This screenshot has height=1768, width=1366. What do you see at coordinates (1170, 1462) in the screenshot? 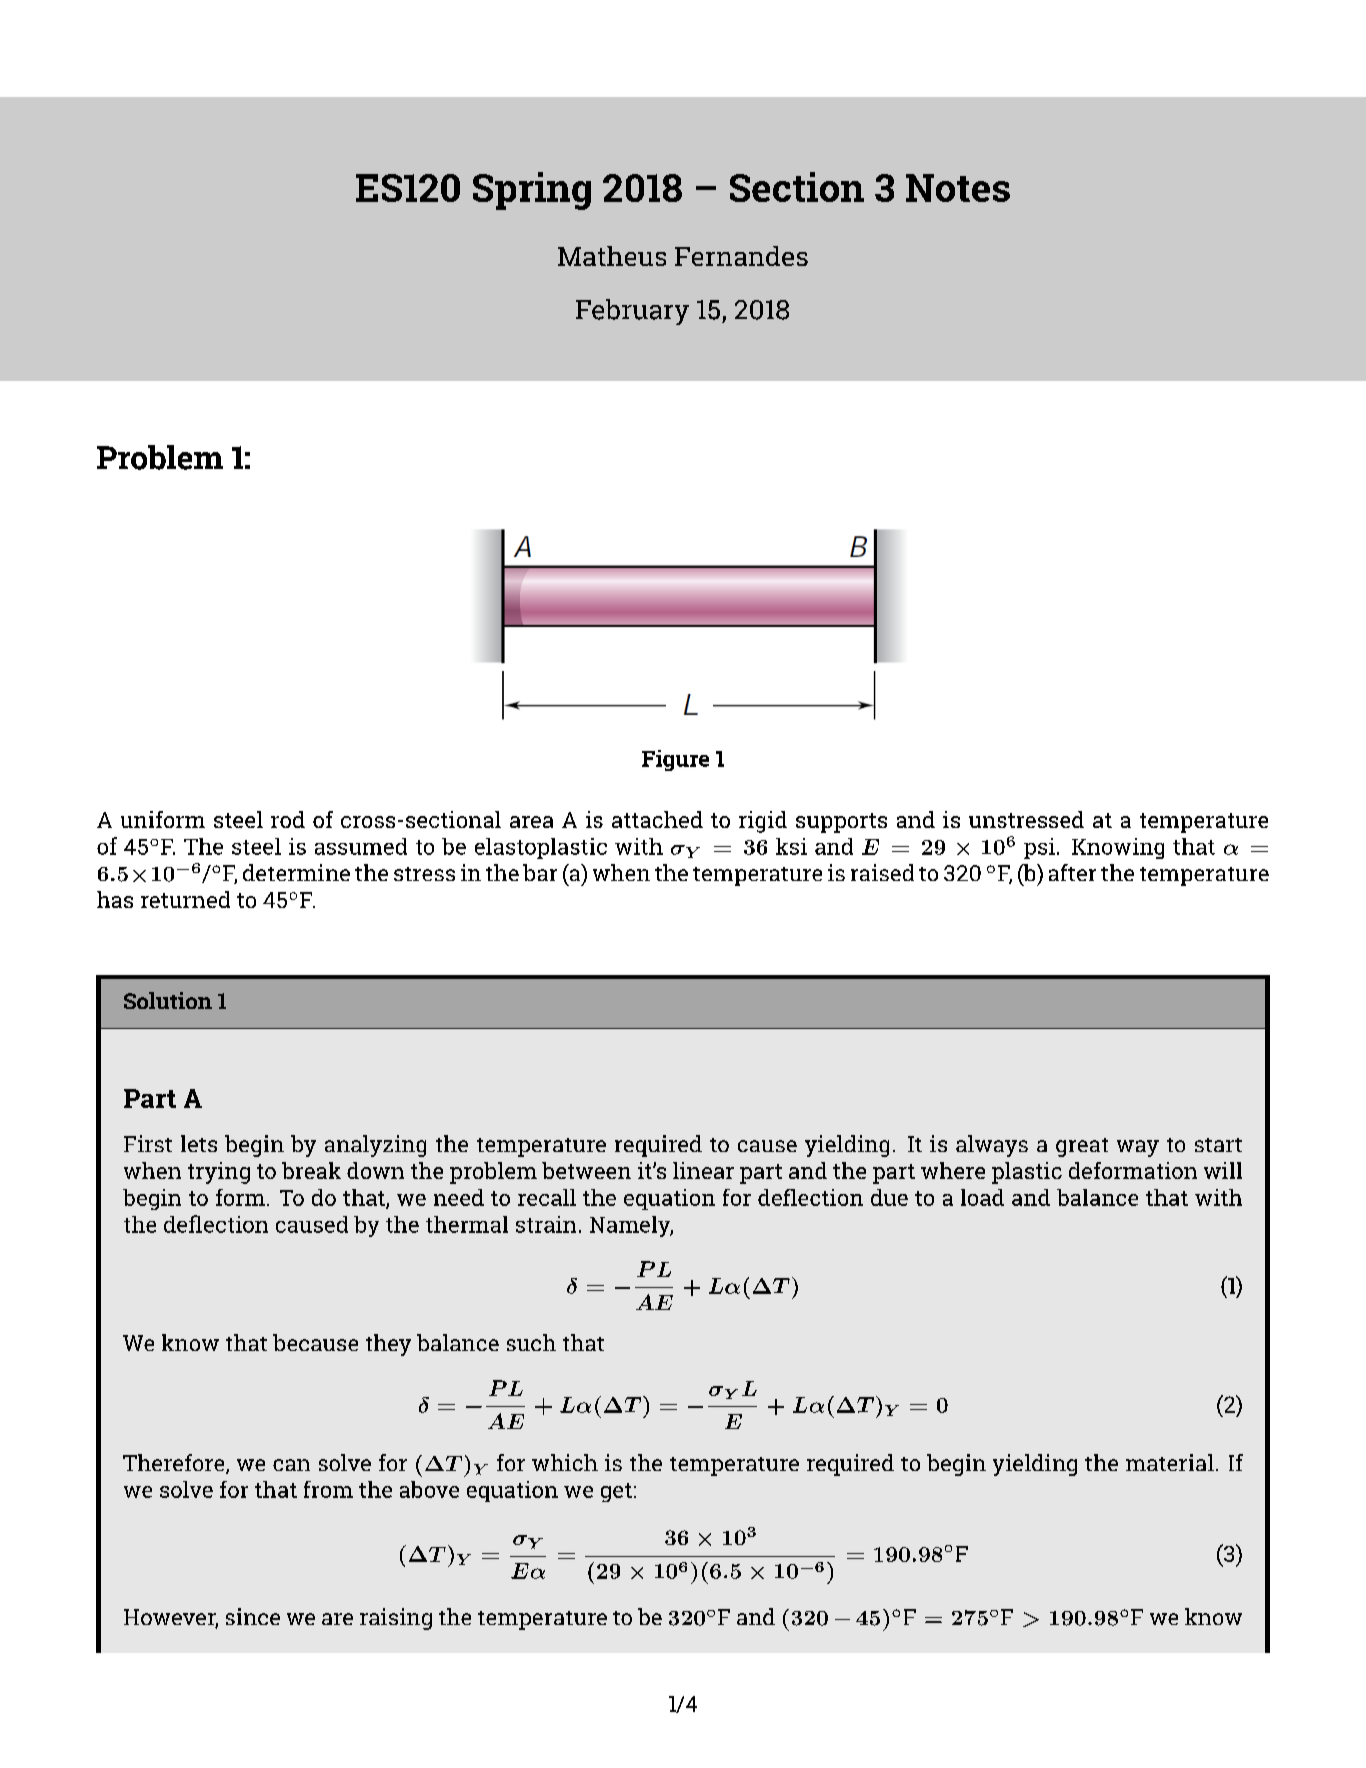
I see `material` at bounding box center [1170, 1462].
